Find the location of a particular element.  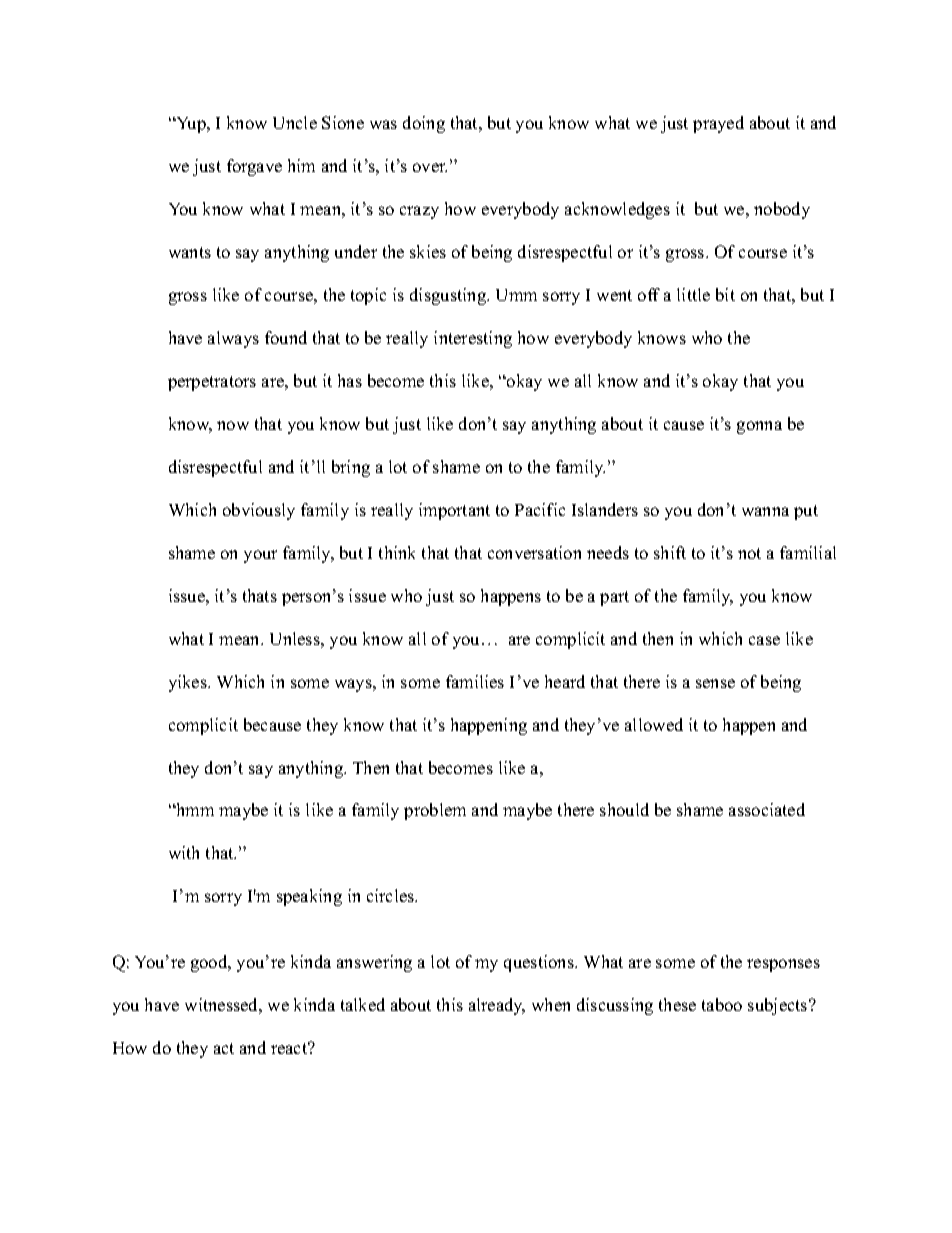

taboo is located at coordinates (722, 1004).
